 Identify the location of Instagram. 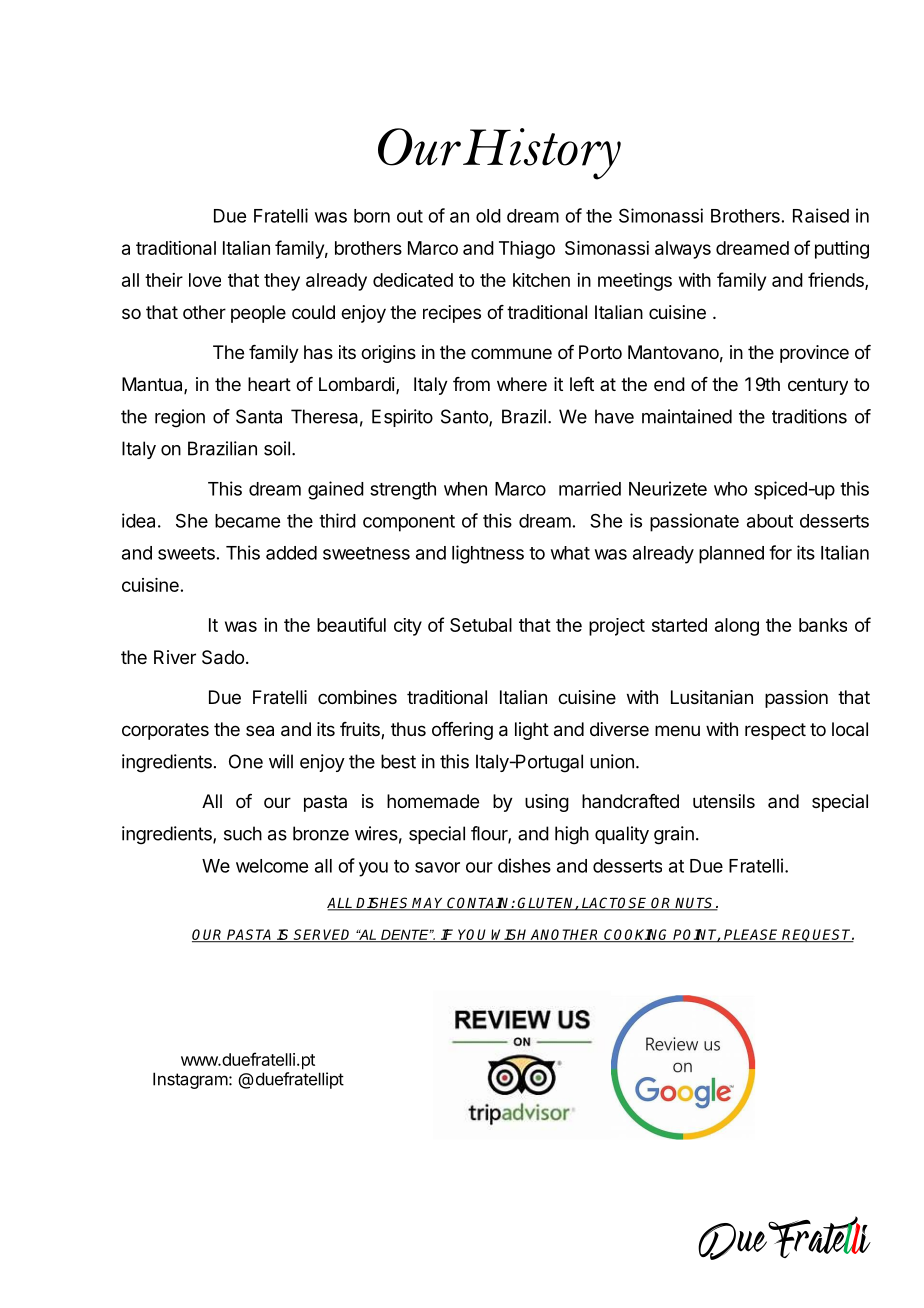
(191, 1080).
